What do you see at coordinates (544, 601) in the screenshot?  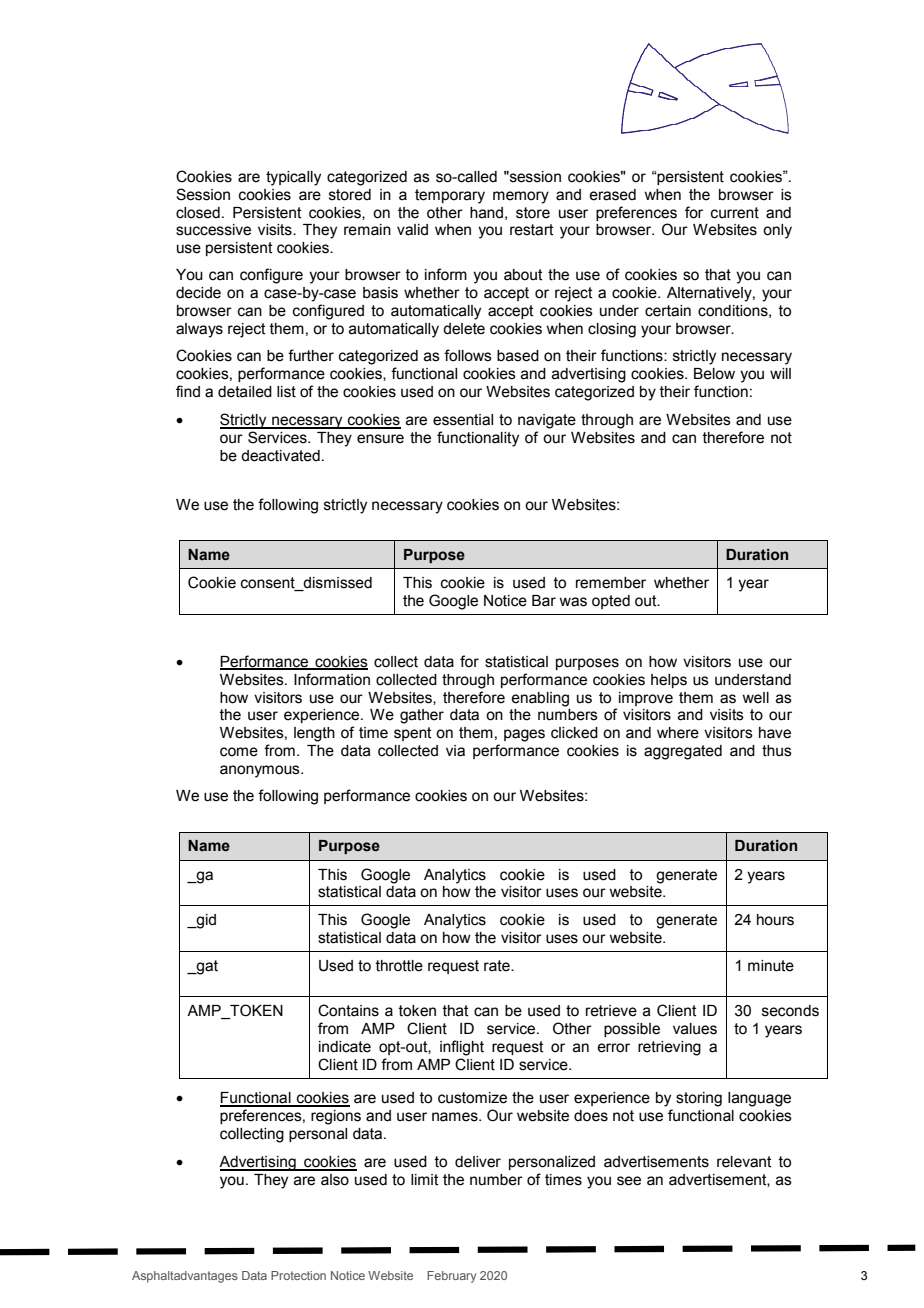 I see `Bar` at bounding box center [544, 601].
